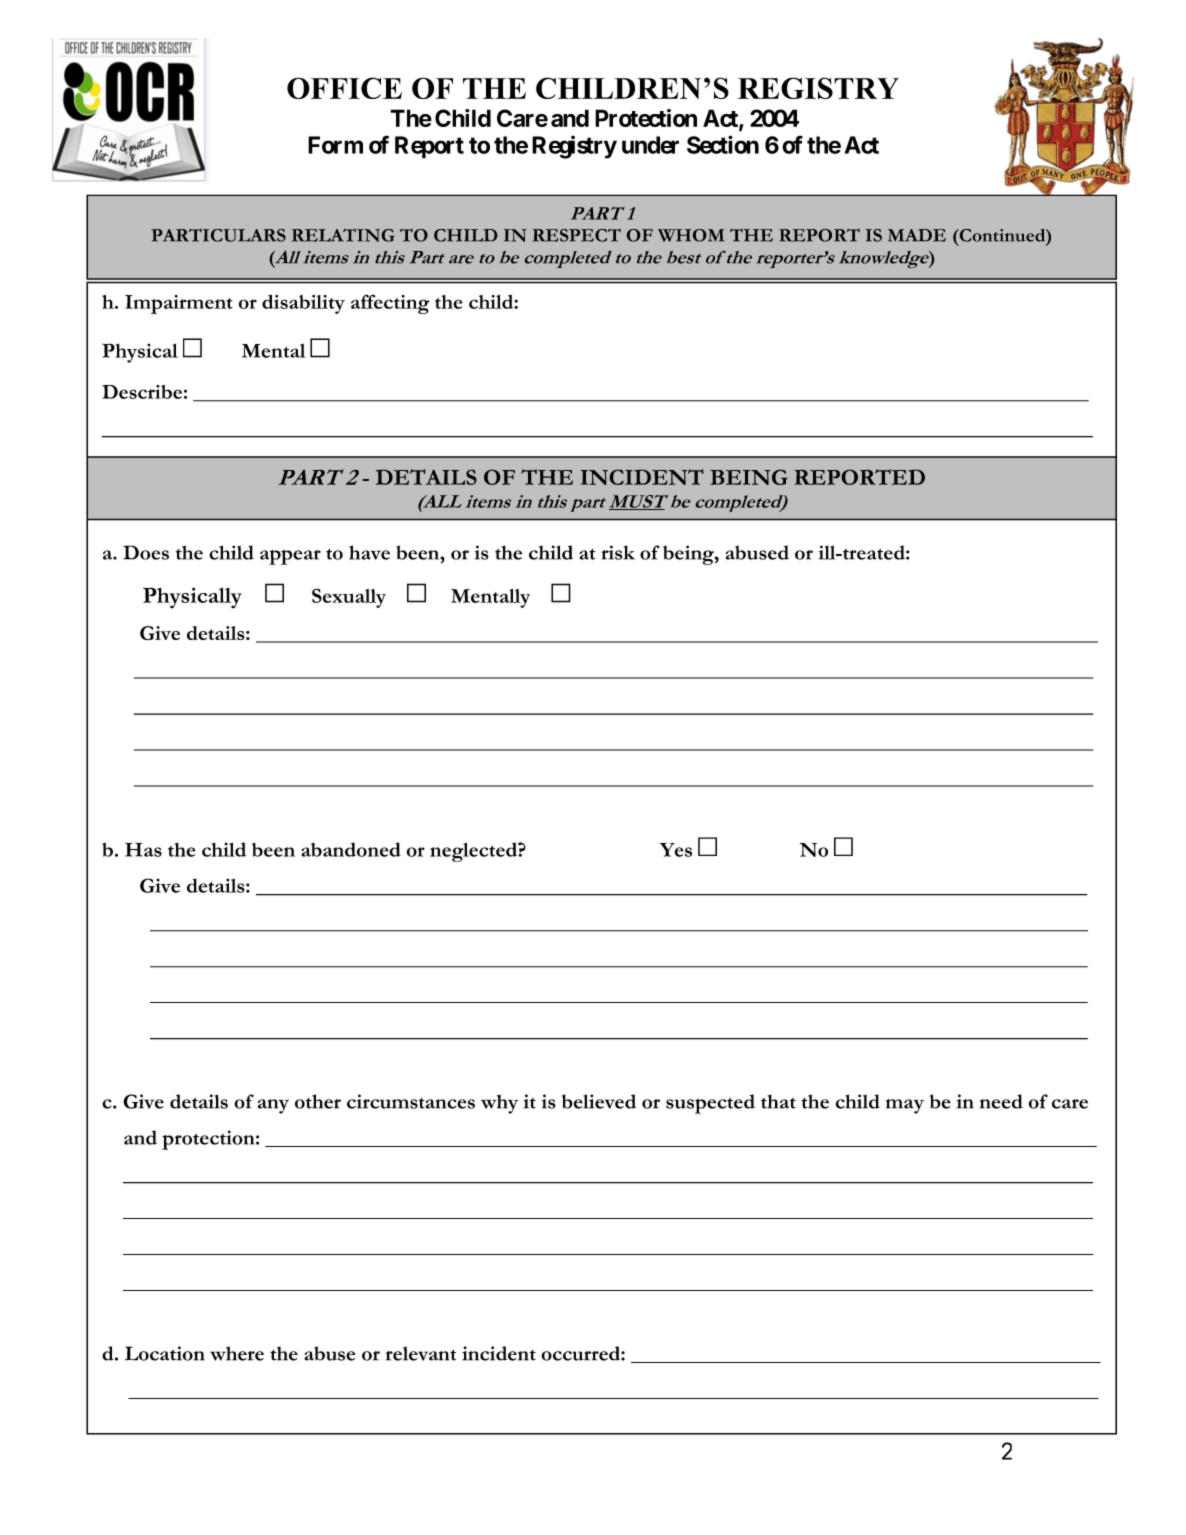  Describe the element at coordinates (618, 552) in the image. I see `risk` at that location.
